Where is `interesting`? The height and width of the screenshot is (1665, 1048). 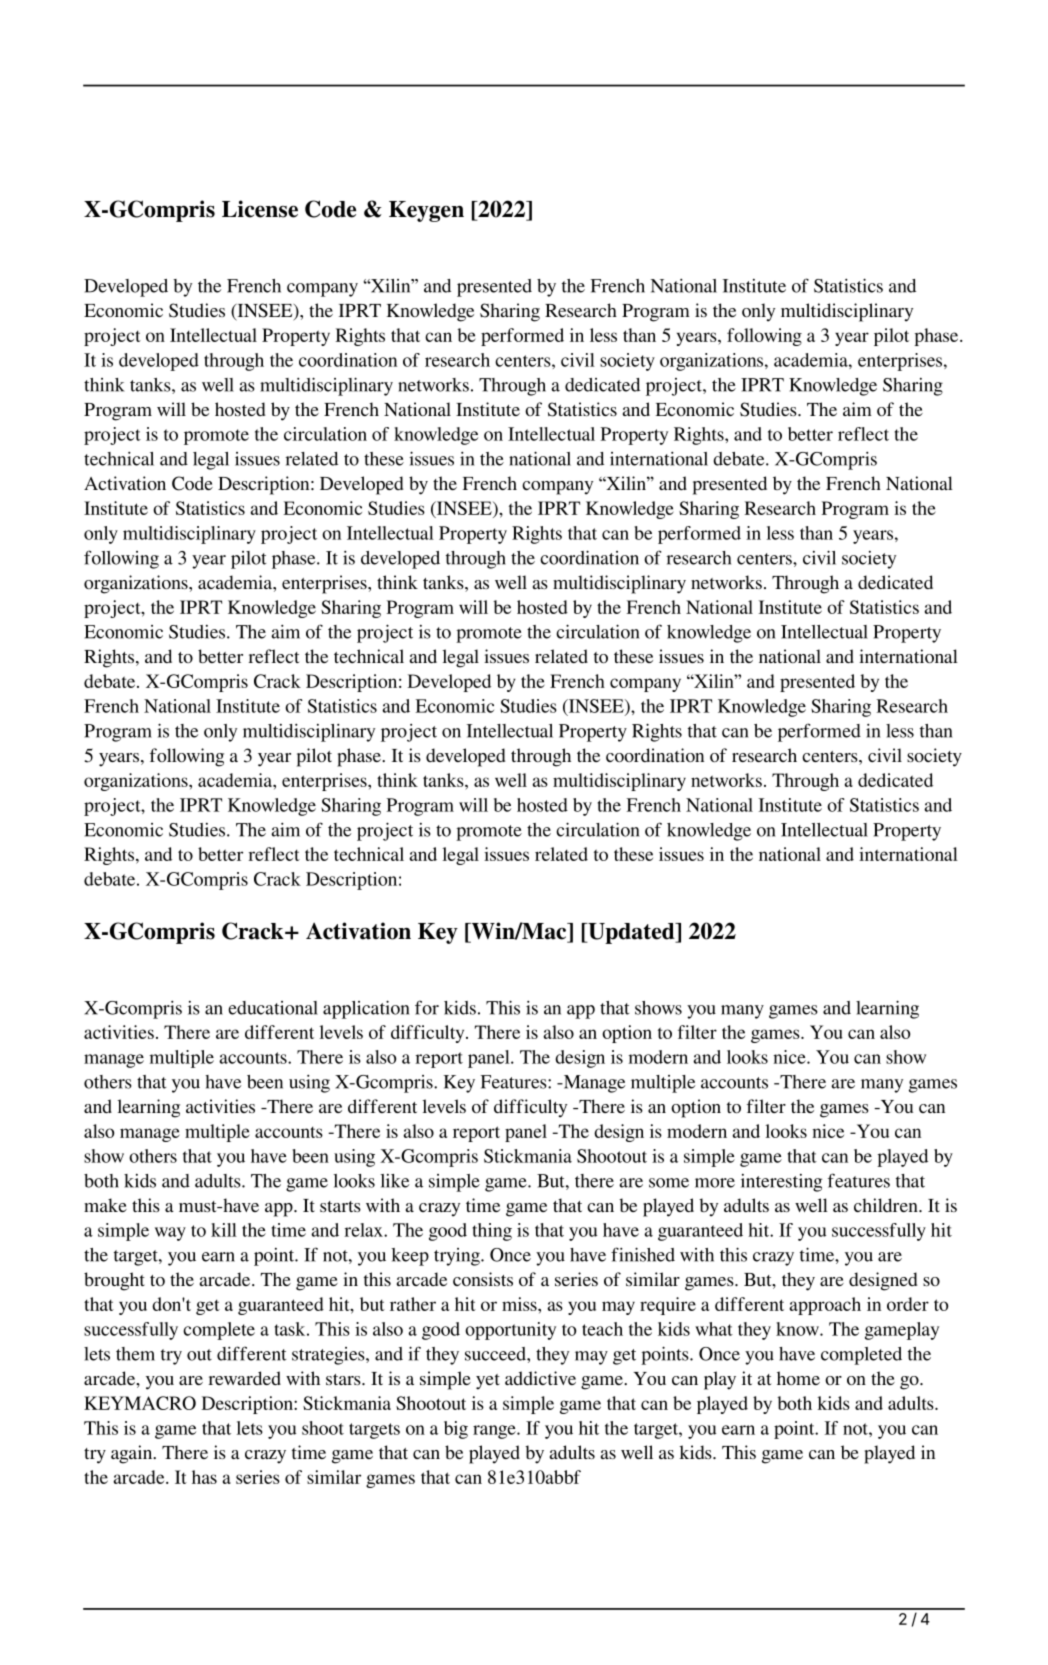
interesting is located at coordinates (781, 1183).
